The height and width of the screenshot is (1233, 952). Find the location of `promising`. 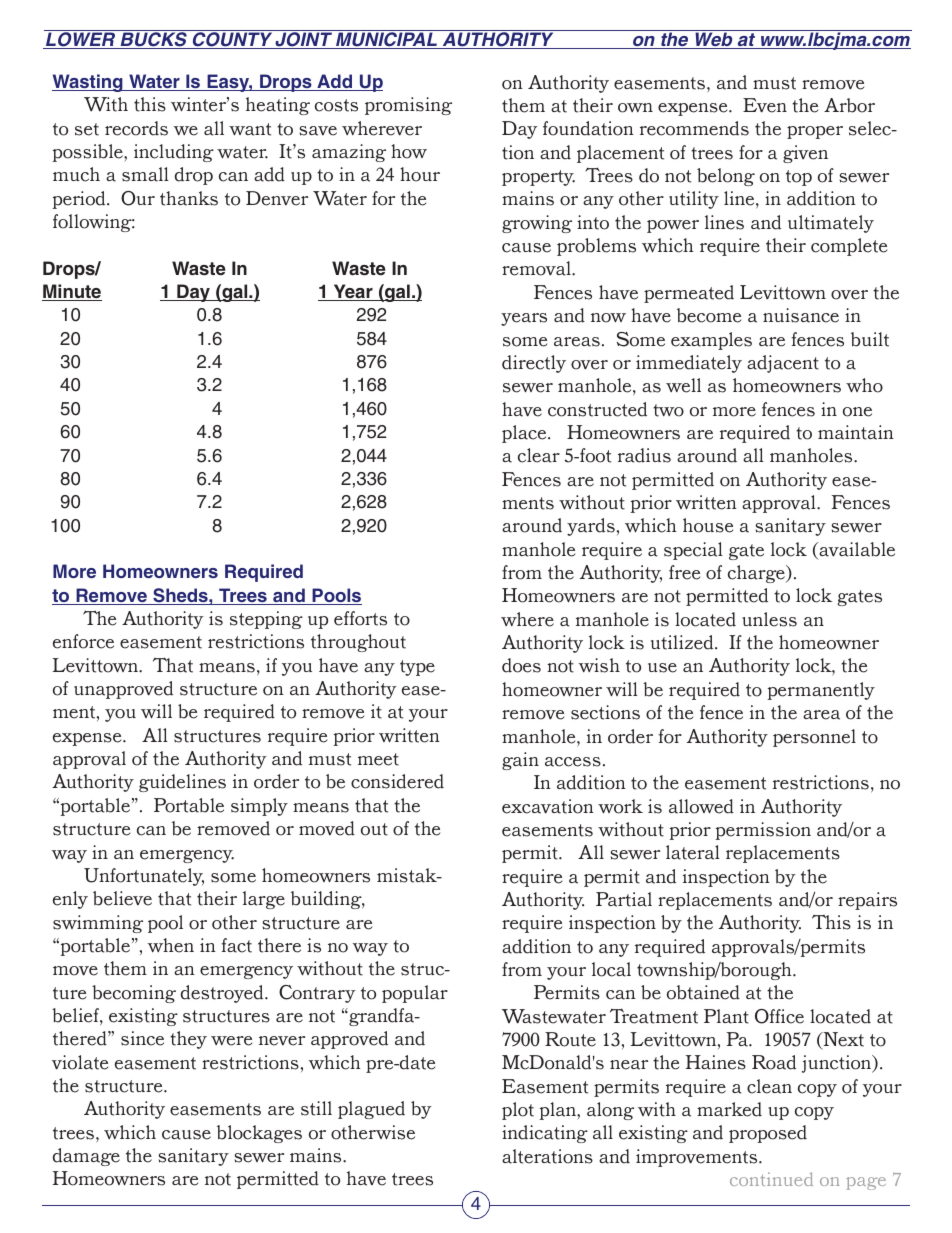

promising is located at coordinates (408, 106).
